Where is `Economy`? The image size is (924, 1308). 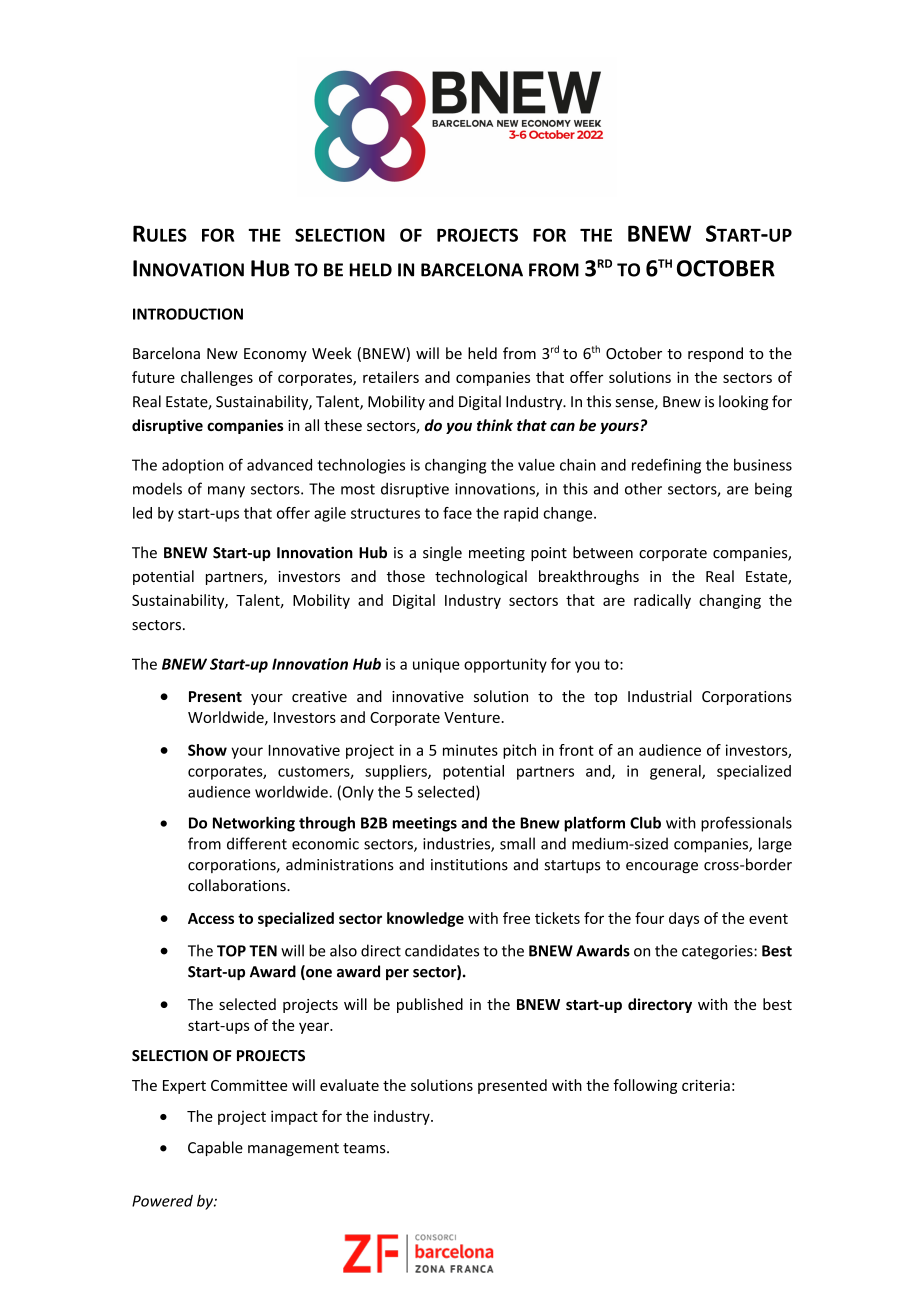 Economy is located at coordinates (275, 355).
